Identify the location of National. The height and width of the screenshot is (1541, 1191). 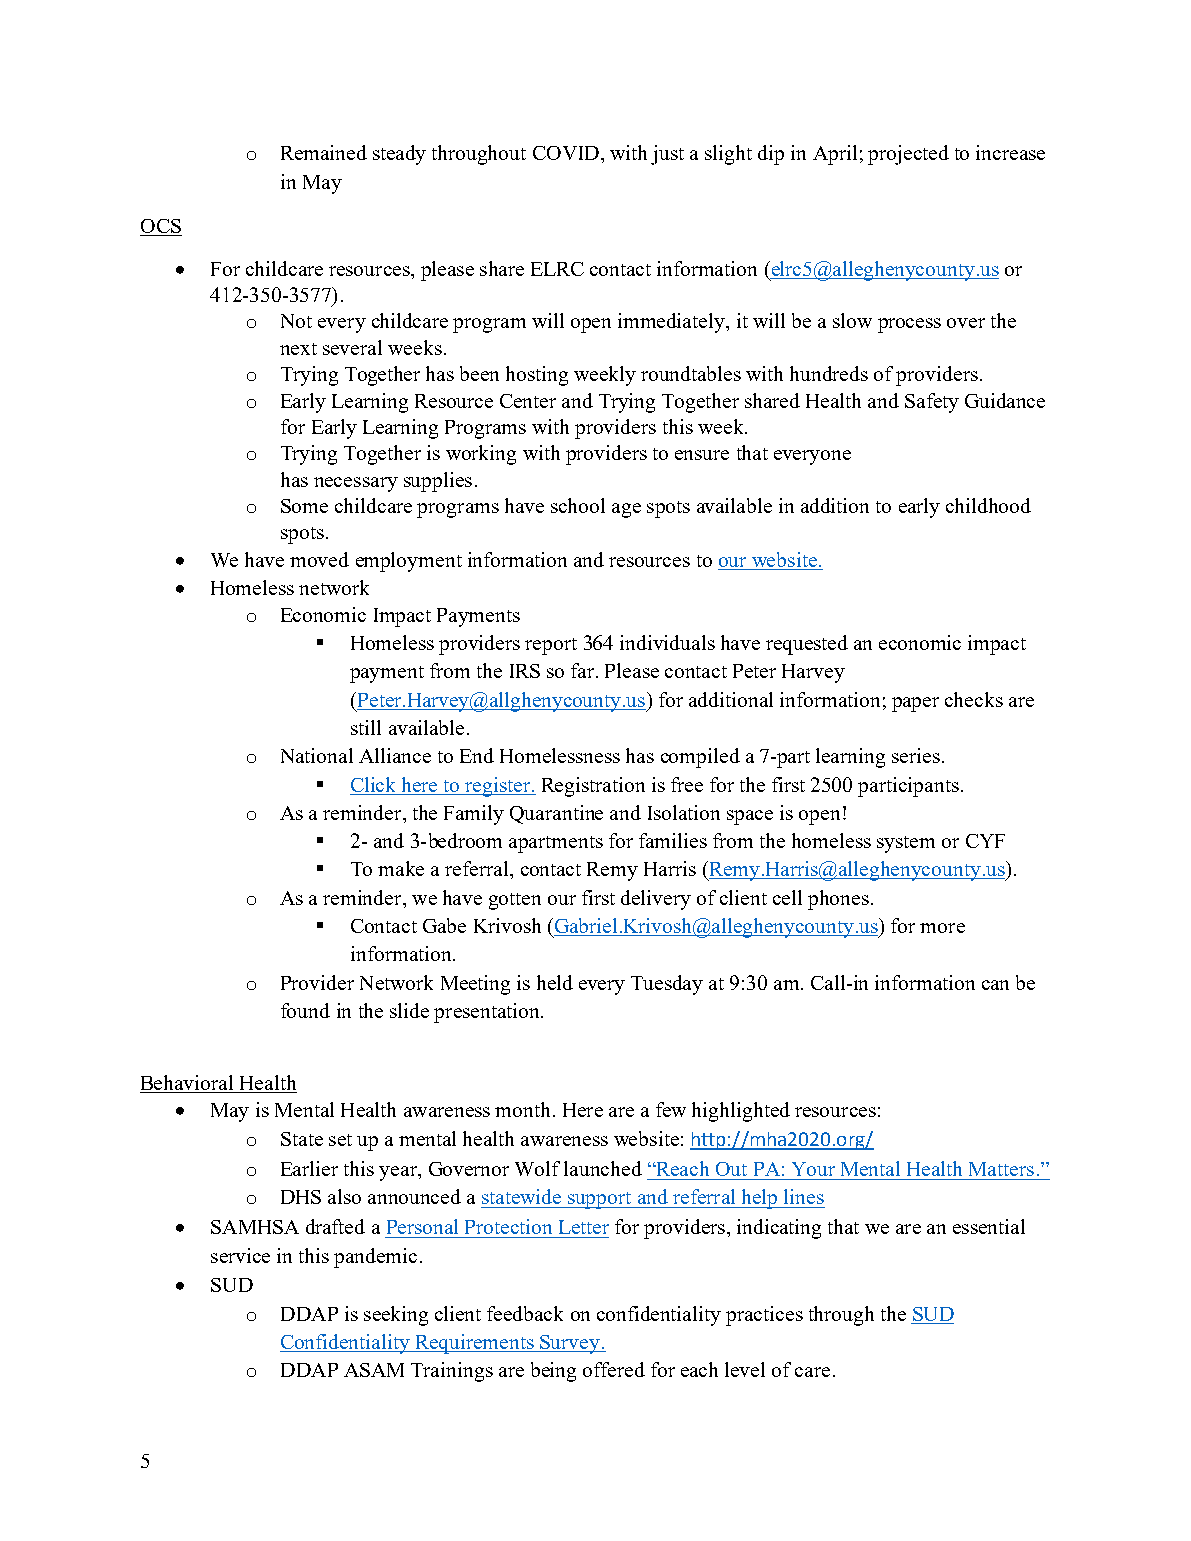
(317, 755).
